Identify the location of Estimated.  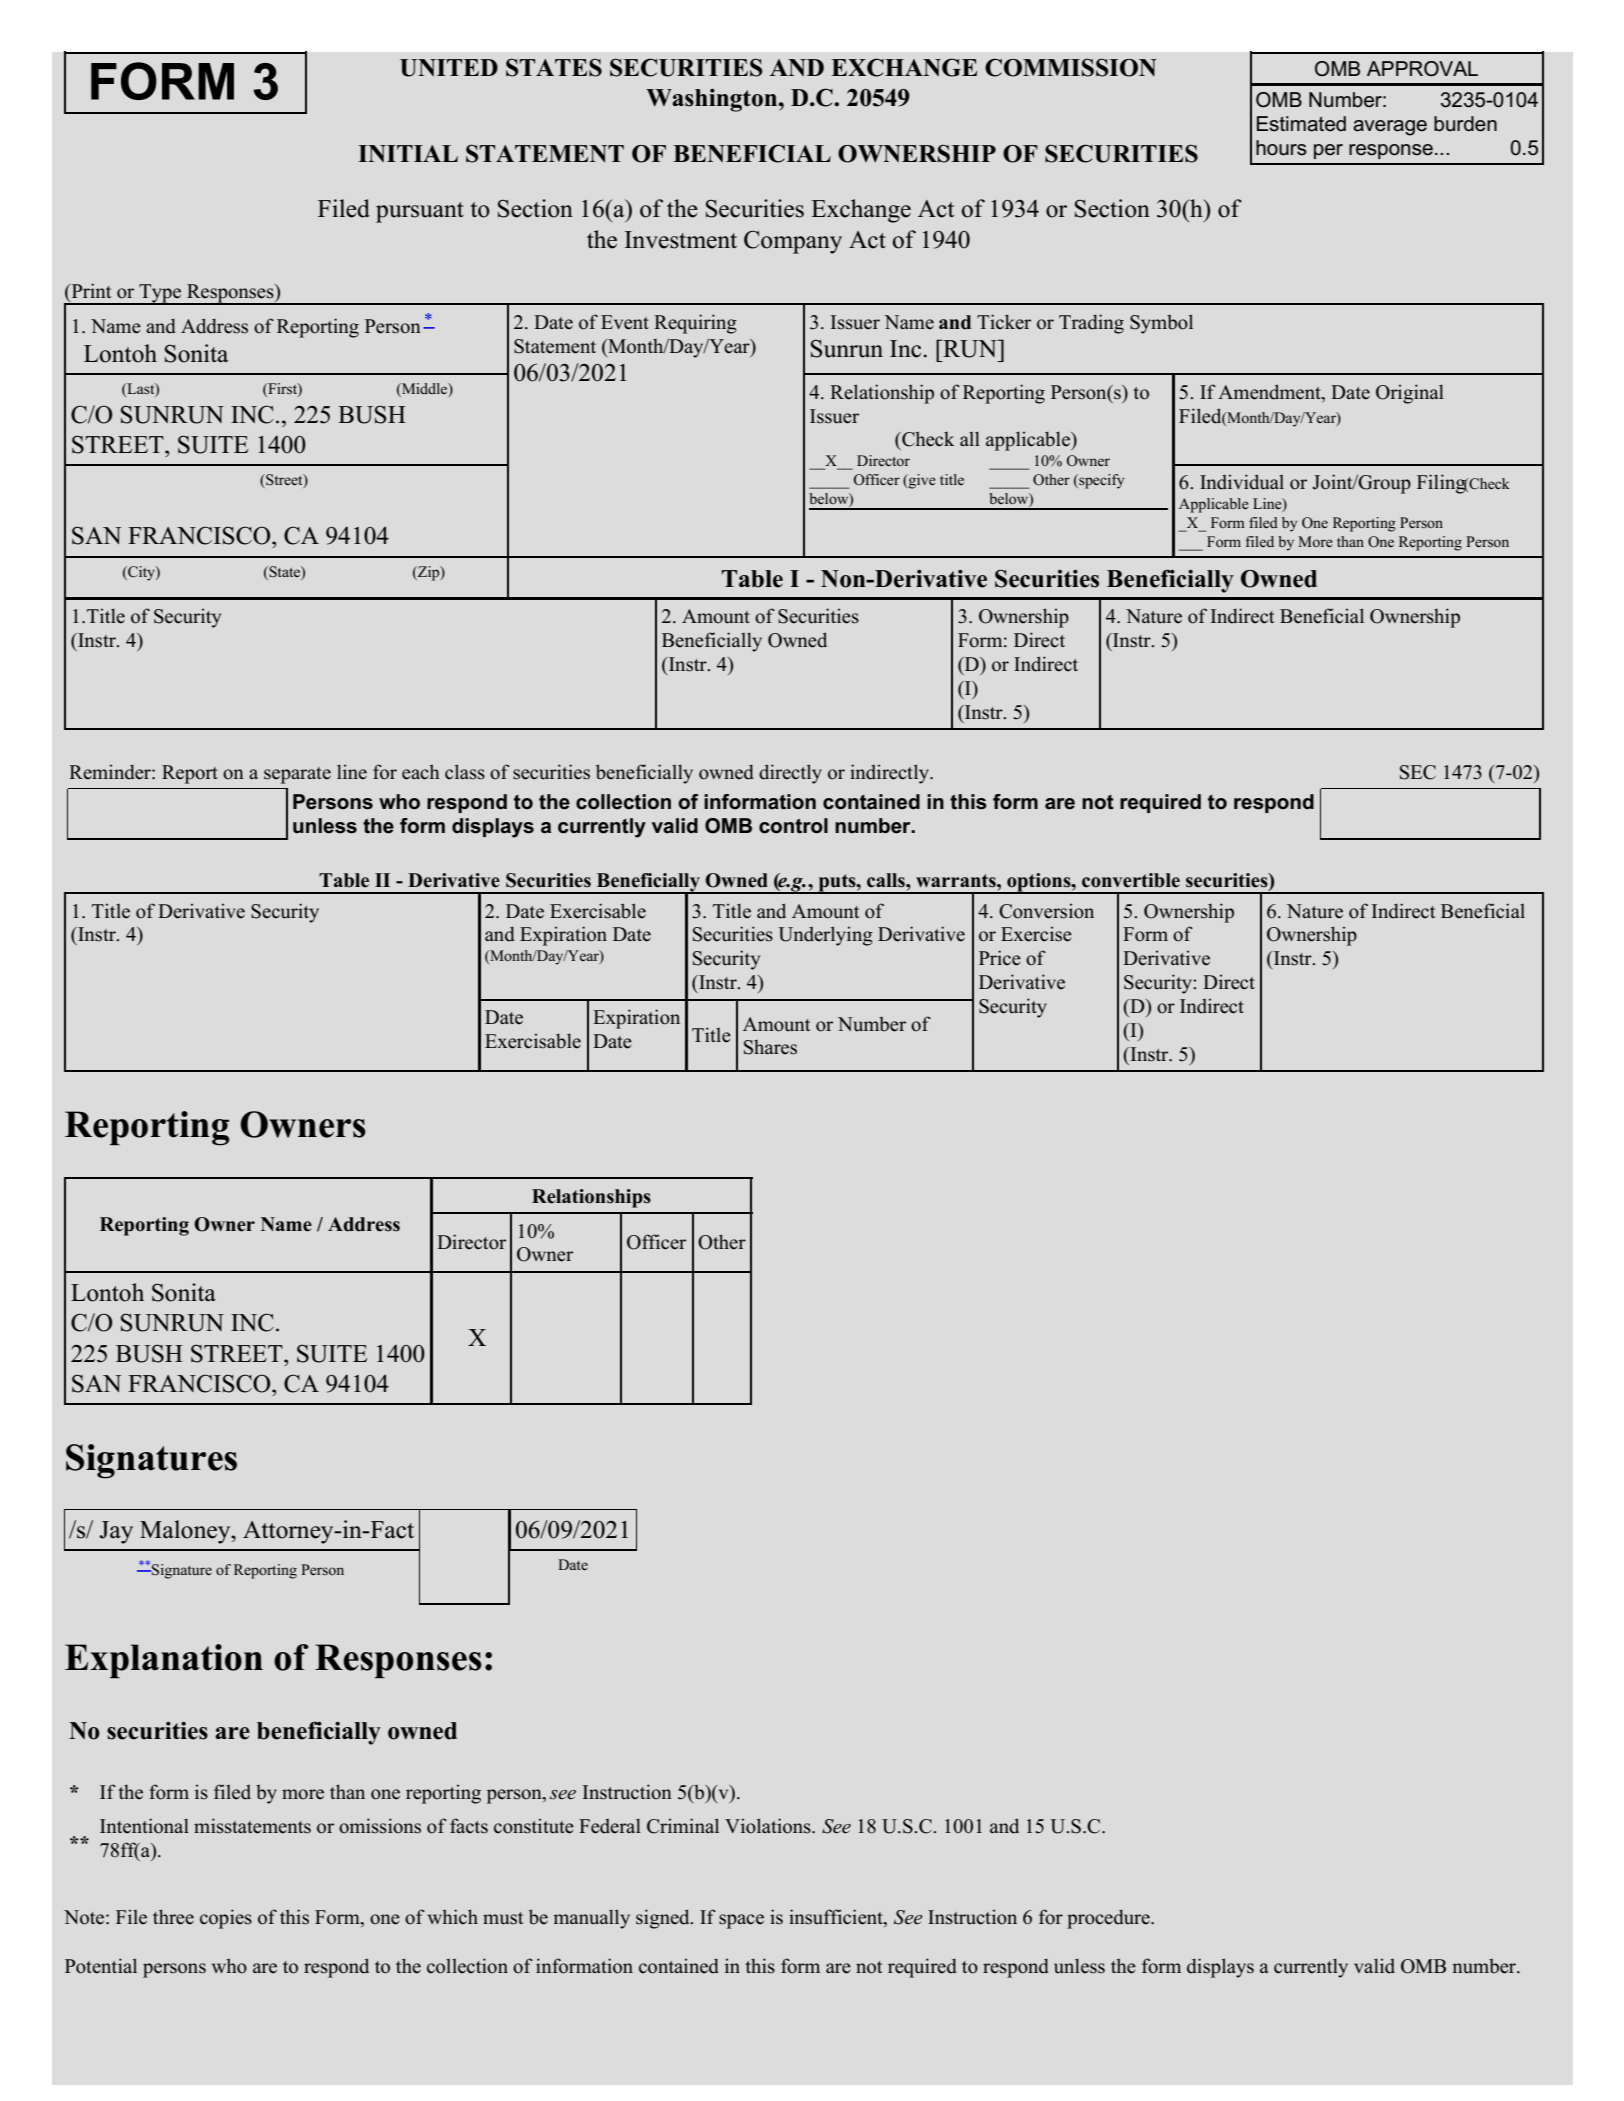
(1301, 124).
